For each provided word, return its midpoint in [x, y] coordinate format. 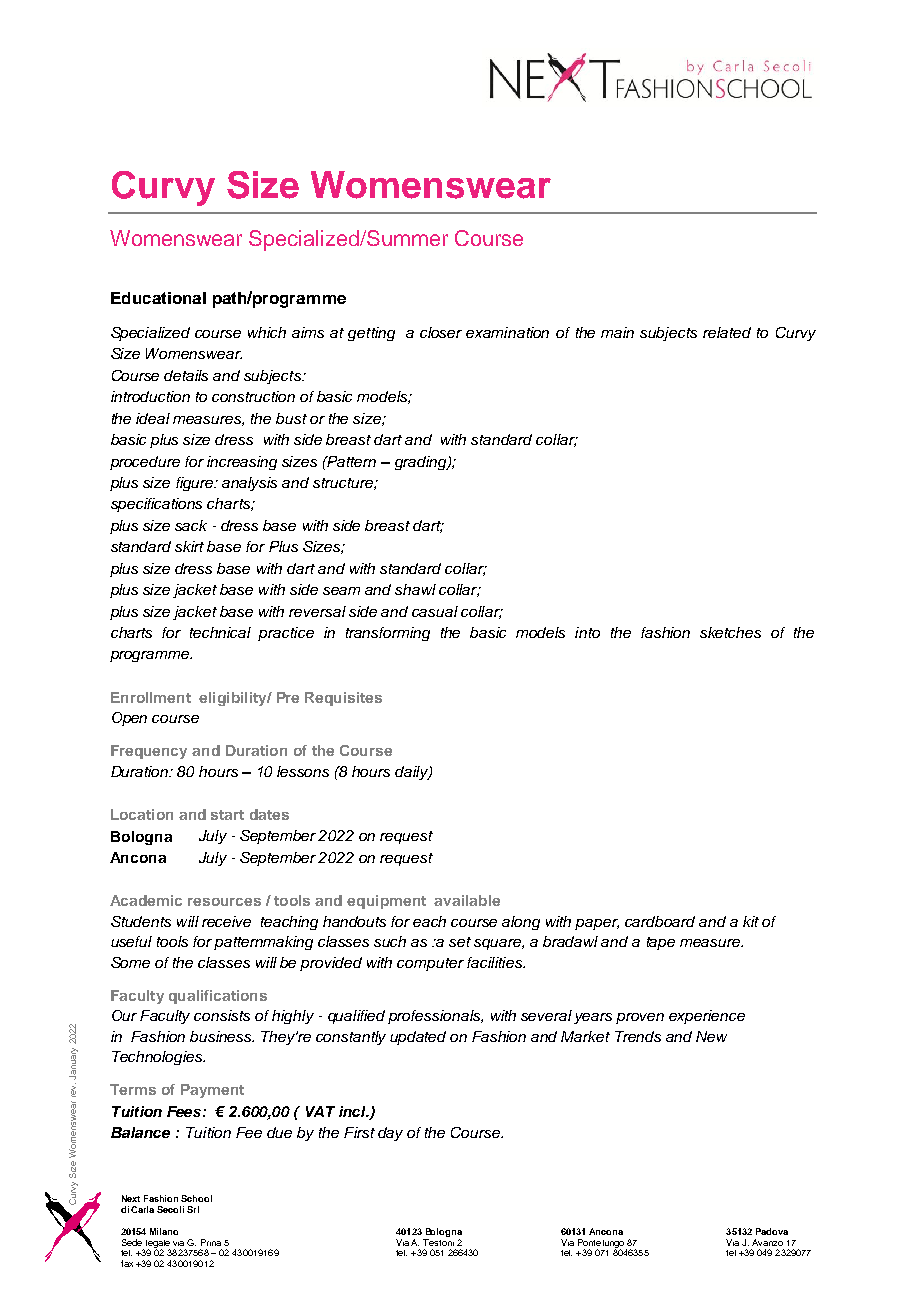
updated [418, 1038]
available [467, 900]
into [587, 632]
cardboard [660, 921]
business [222, 1036]
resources [224, 902]
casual [435, 611]
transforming [388, 634]
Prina [211, 1242]
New [711, 1036]
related [727, 332]
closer [441, 332]
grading [422, 463]
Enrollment [151, 697]
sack [191, 525]
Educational [158, 298]
